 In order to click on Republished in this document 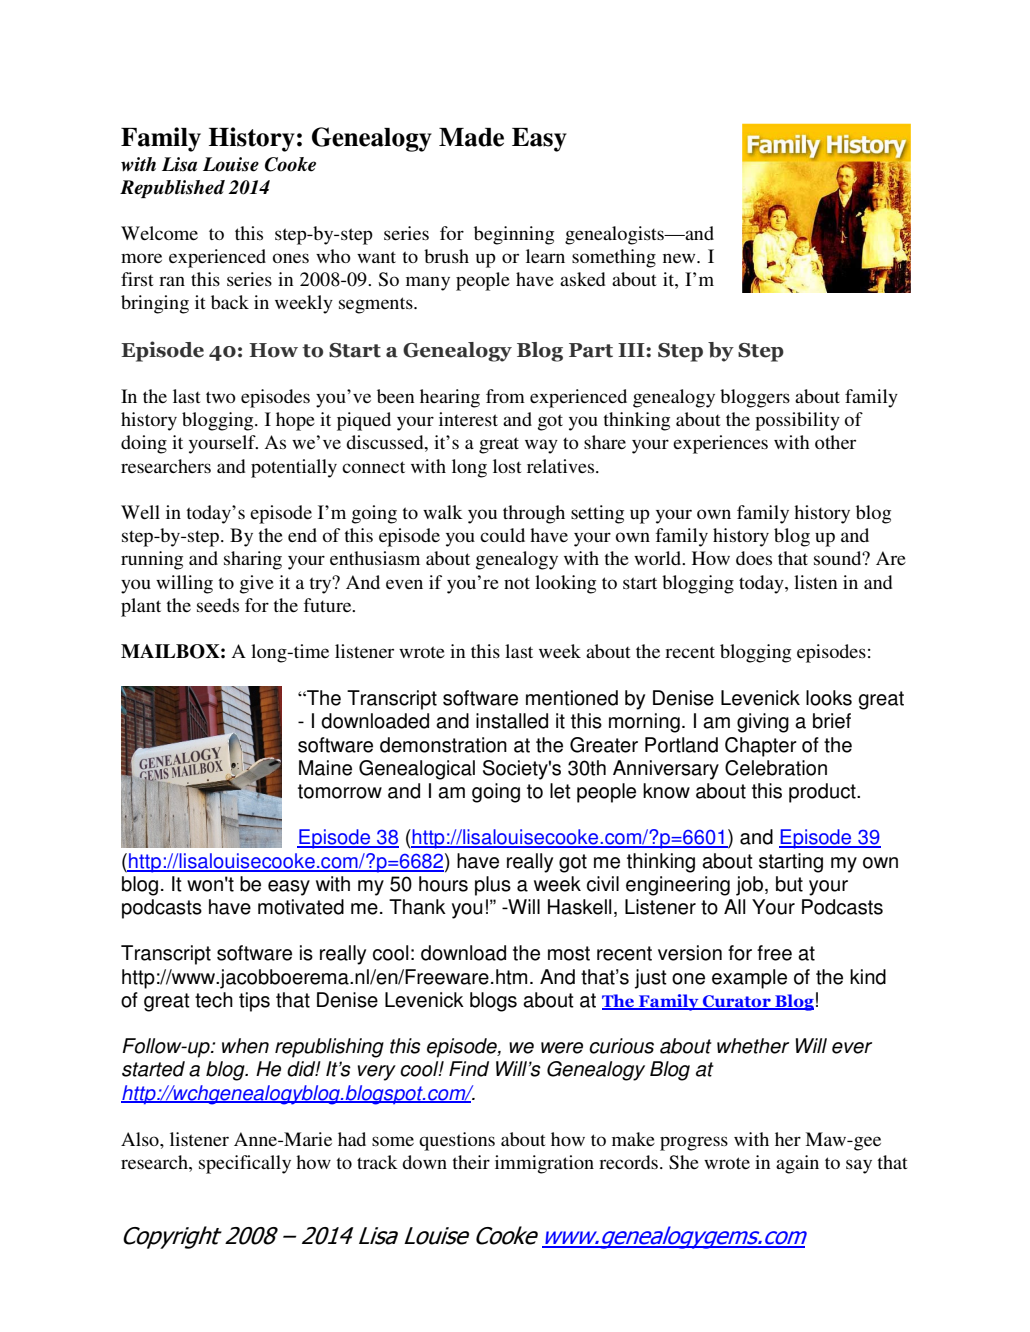, I will do `click(172, 189)`.
